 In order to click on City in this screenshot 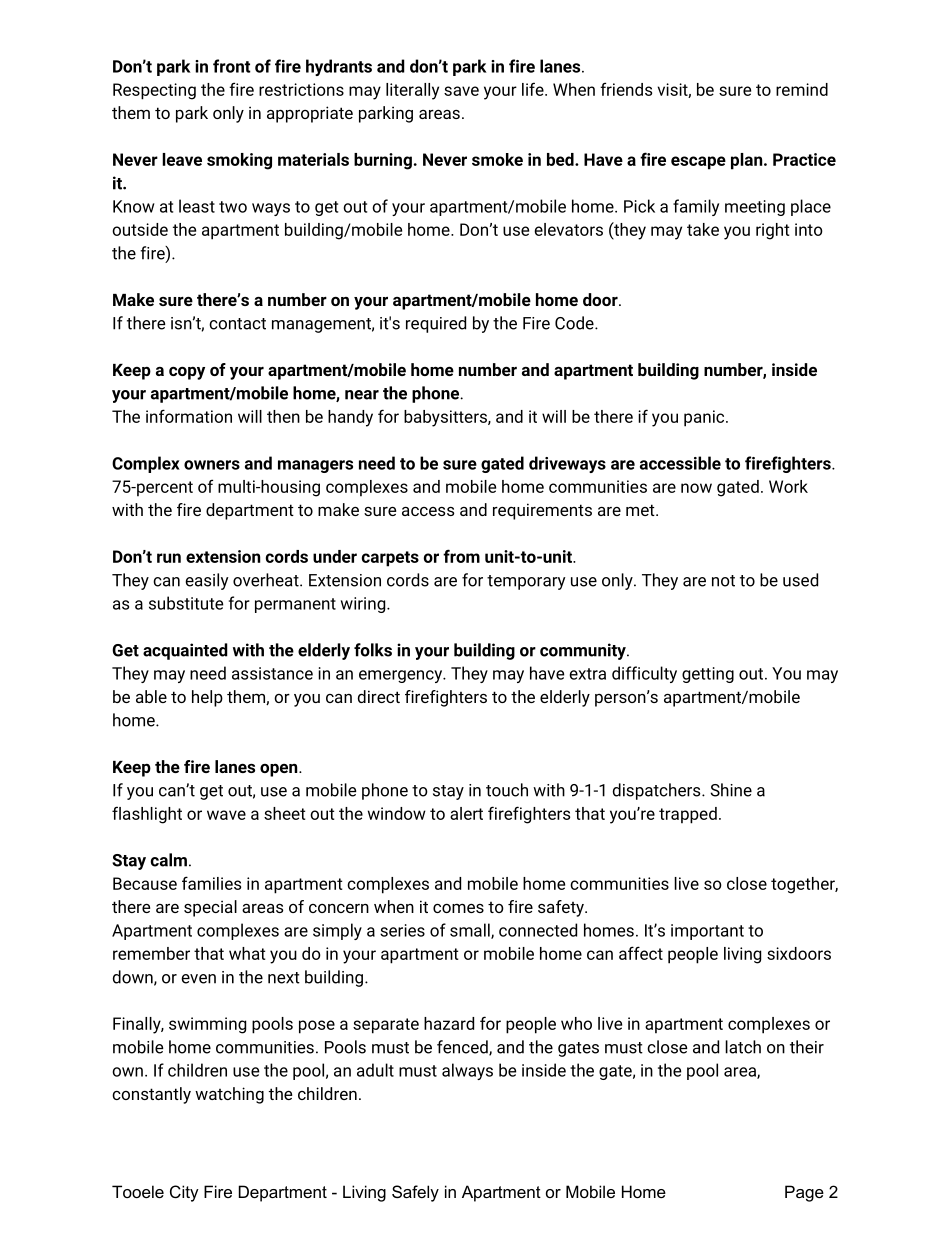, I will do `click(184, 1193)`.
